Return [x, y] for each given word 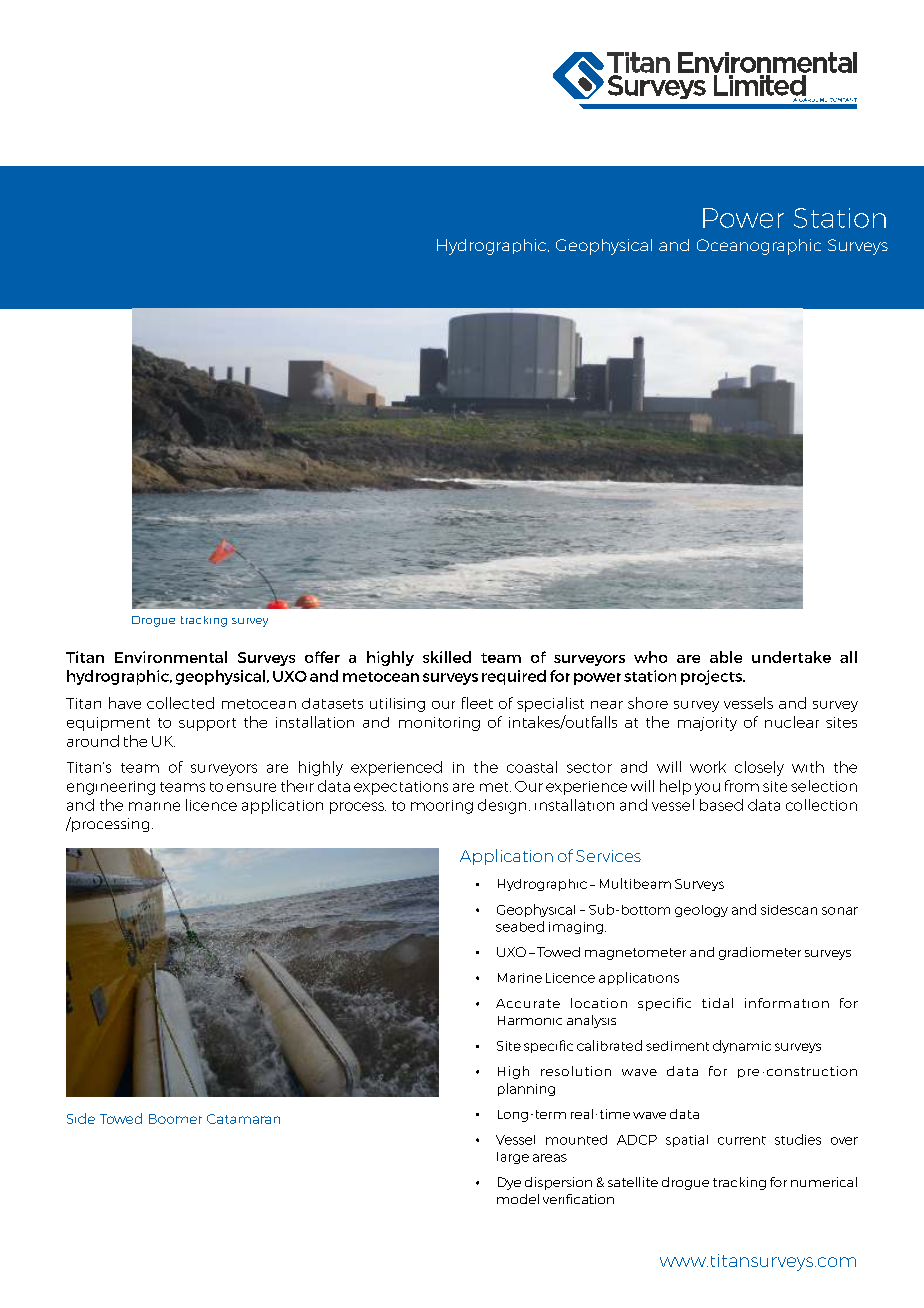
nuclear [792, 722]
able [726, 657]
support [207, 724]
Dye [509, 1183]
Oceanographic [759, 247]
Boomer [175, 1119]
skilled [447, 657]
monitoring [439, 724]
